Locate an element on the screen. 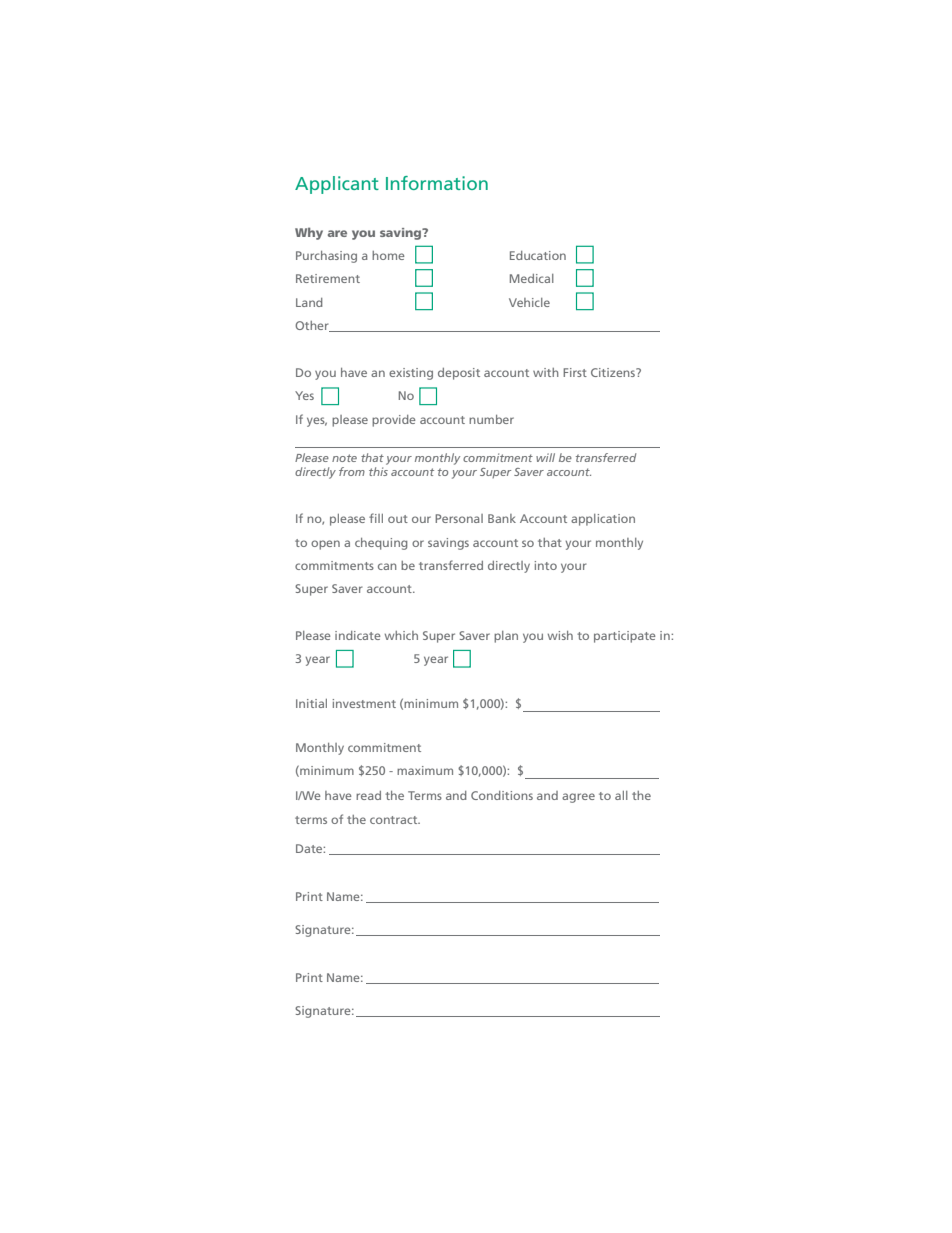 Image resolution: width=952 pixels, height=1233 pixels. indicate is located at coordinates (358, 635).
